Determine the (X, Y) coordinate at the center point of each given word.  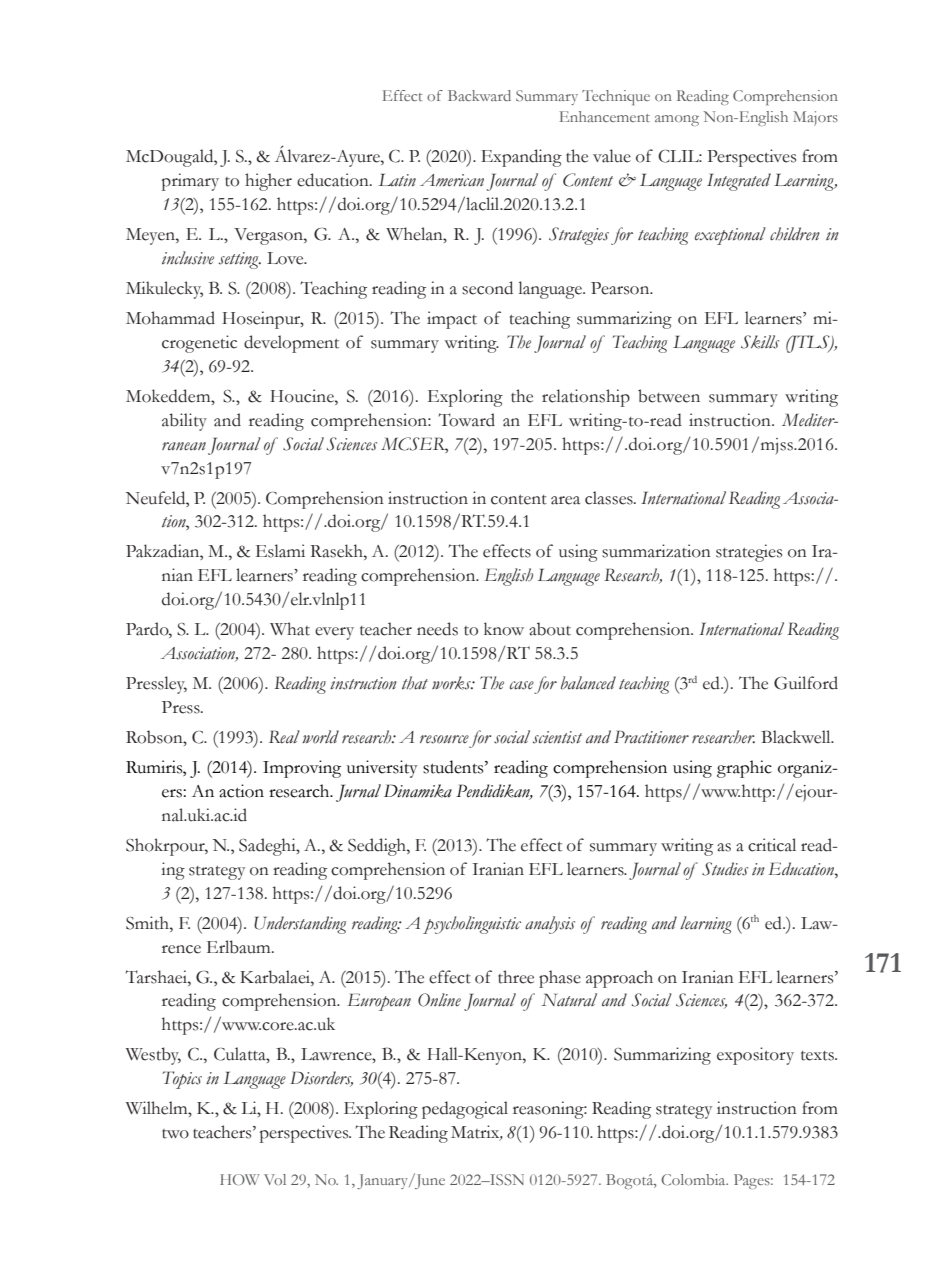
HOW (240, 1179)
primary (190, 182)
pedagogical (465, 1110)
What (290, 629)
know (504, 629)
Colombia (694, 1180)
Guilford (806, 683)
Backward (479, 95)
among (677, 120)
